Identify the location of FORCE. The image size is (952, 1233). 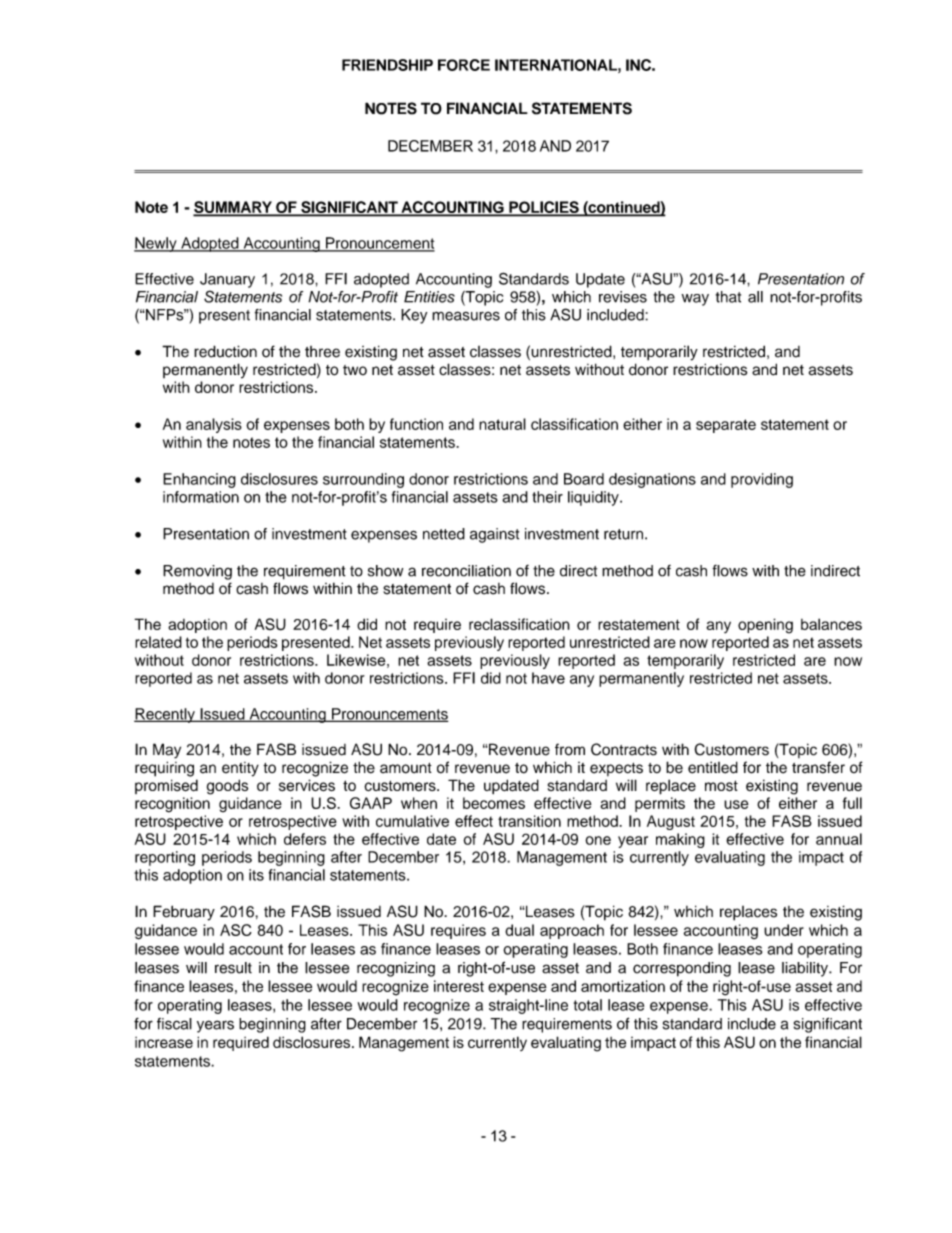
(464, 65).
